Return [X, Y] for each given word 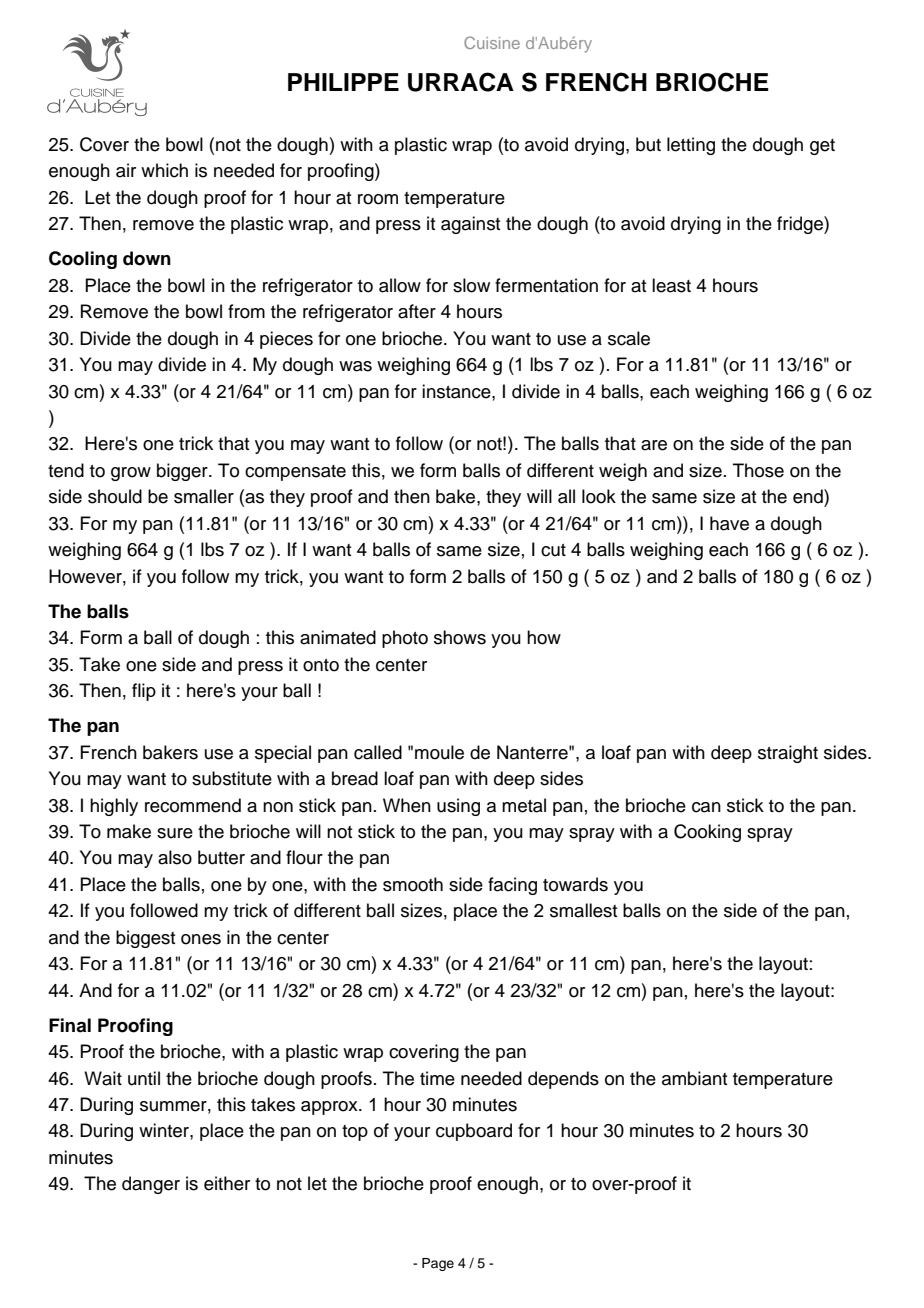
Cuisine [492, 42]
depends [563, 1080]
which [164, 170]
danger [151, 1185]
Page [438, 1264]
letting [691, 146]
